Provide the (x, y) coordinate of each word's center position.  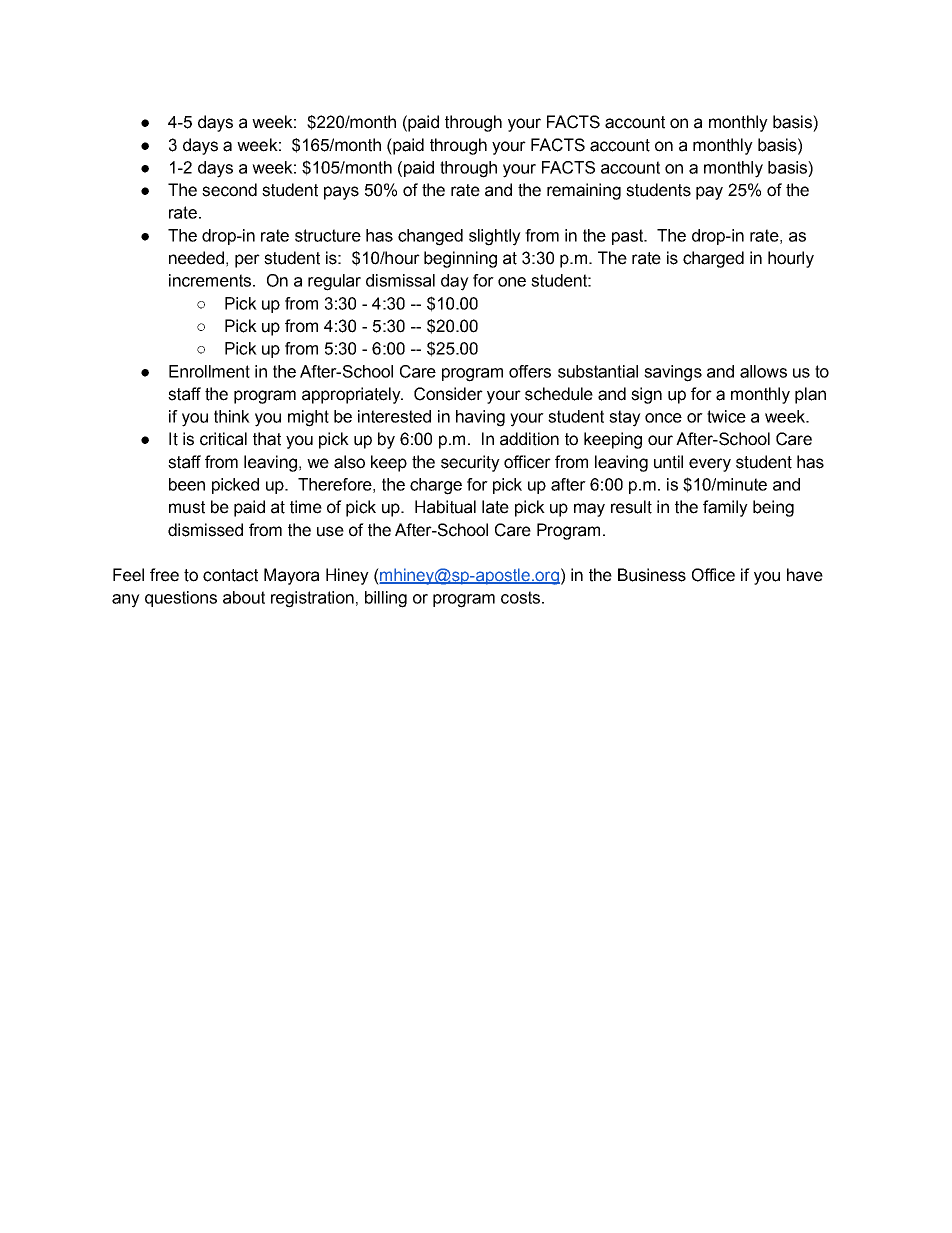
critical (223, 439)
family (725, 508)
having (480, 418)
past (629, 237)
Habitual (445, 507)
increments (210, 280)
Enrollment (209, 371)
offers (530, 371)
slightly (495, 237)
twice (726, 416)
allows (763, 371)
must (187, 507)
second (229, 190)
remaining (584, 191)
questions (181, 599)
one (512, 282)
